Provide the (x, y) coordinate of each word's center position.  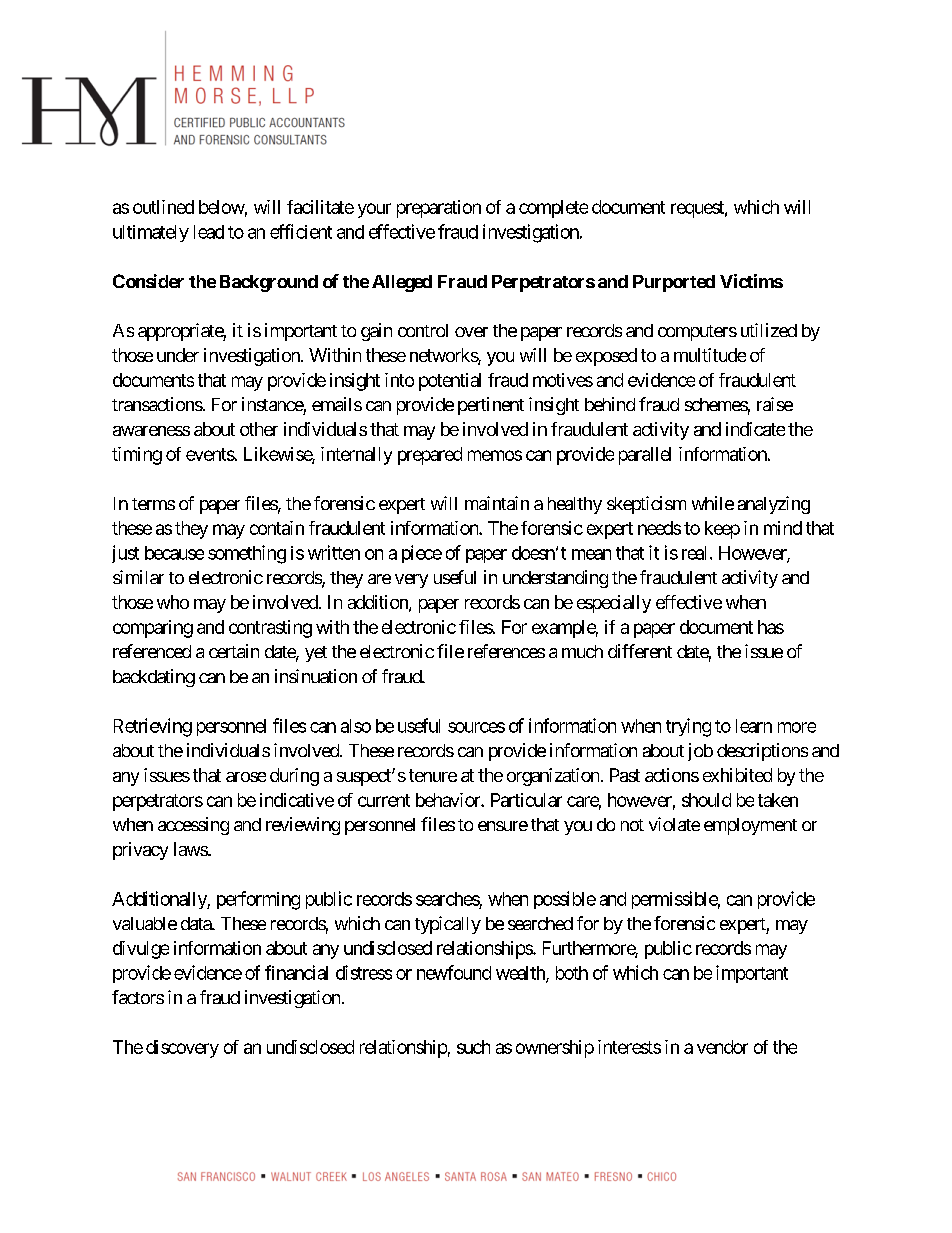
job (700, 752)
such (473, 1047)
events (210, 454)
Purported (674, 283)
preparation (439, 209)
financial (296, 972)
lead (209, 232)
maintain (497, 503)
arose (246, 777)
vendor (722, 1047)
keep (722, 530)
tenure (433, 775)
